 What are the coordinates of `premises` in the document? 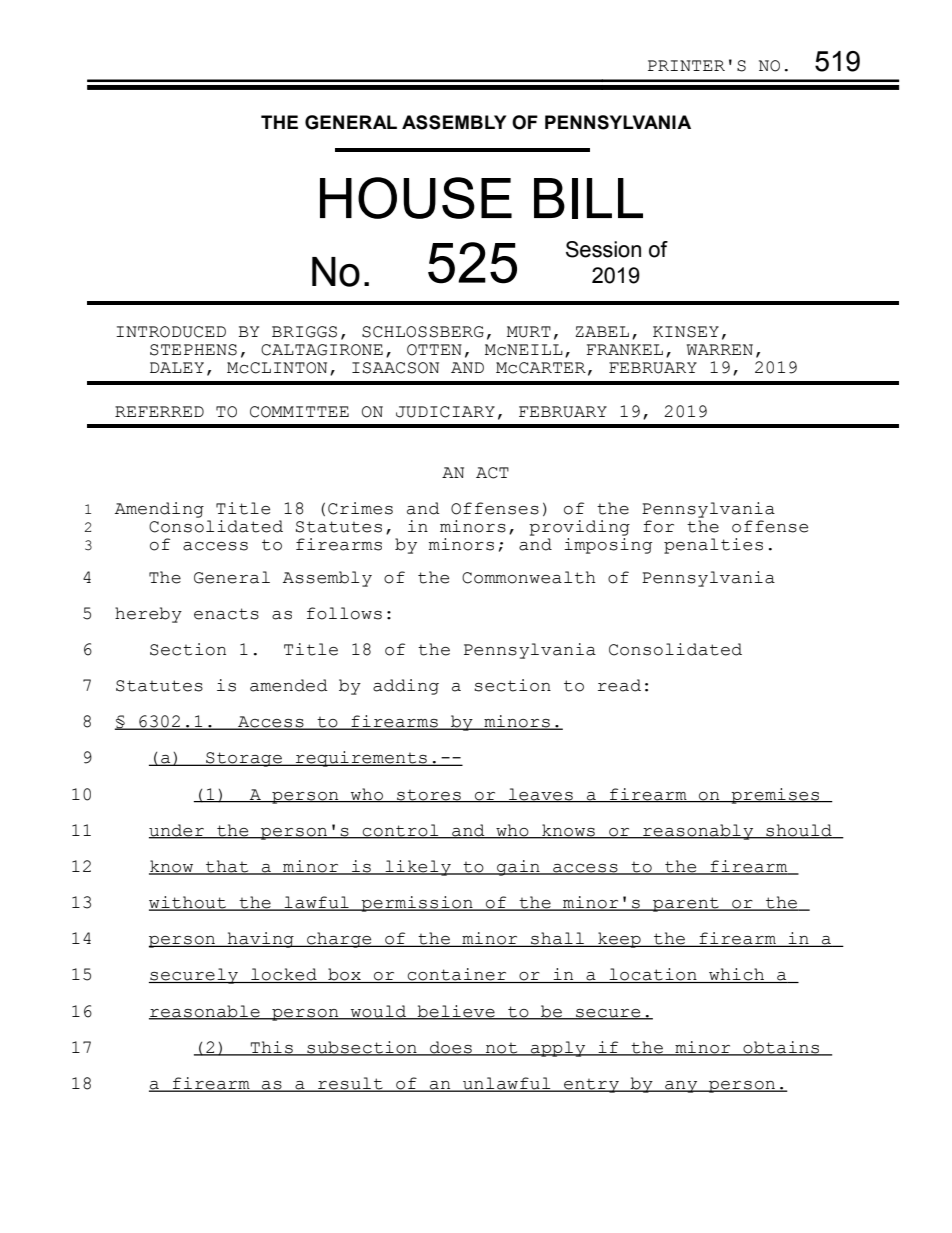 It's located at (775, 796).
